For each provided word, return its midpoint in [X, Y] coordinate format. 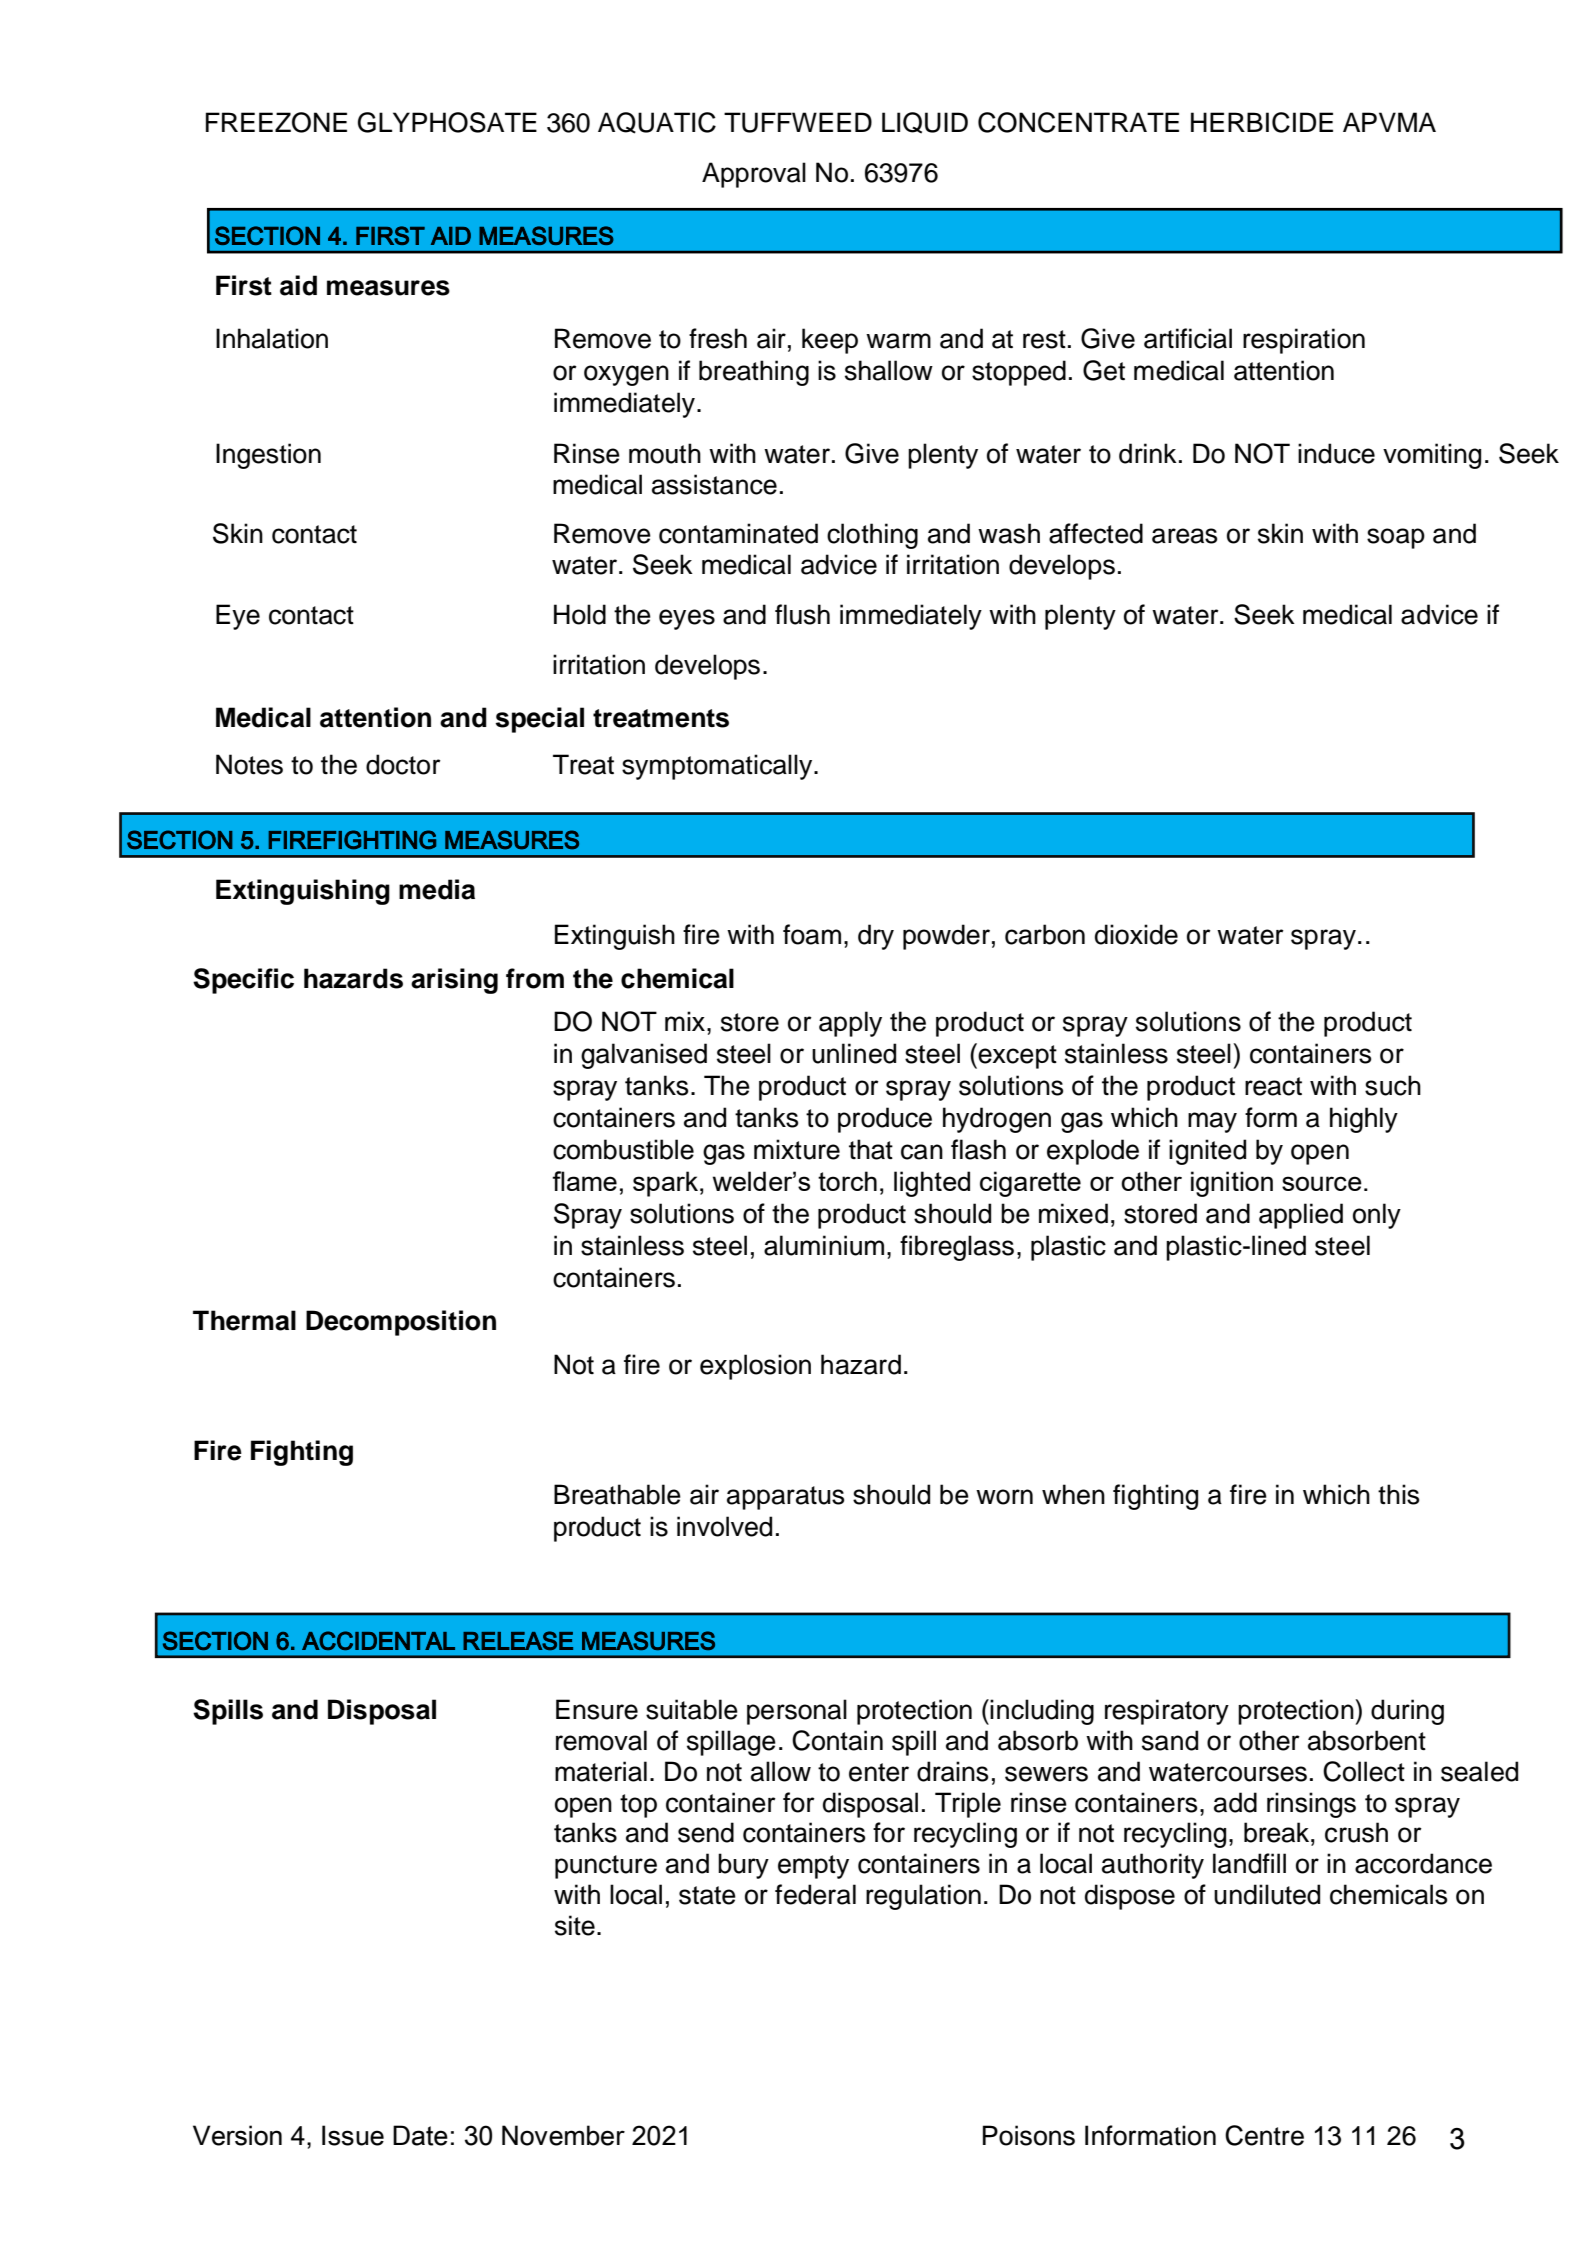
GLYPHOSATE [447, 122]
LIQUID [925, 123]
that [871, 1149]
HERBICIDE [1262, 122]
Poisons [1029, 2135]
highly [1364, 1120]
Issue [353, 2135]
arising [454, 981]
